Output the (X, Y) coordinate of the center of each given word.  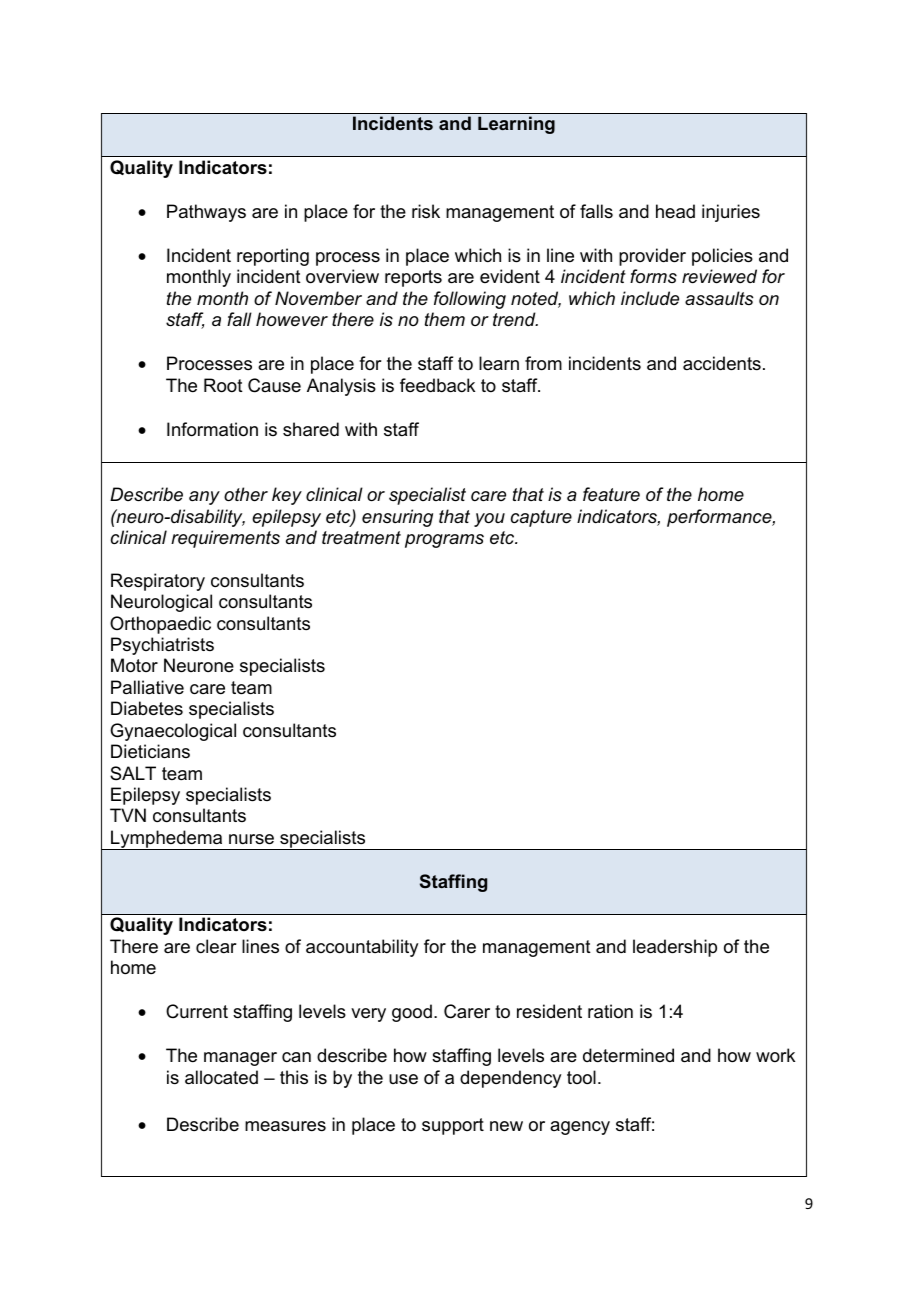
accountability (362, 948)
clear (216, 946)
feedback (437, 385)
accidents (722, 363)
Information (212, 429)
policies (722, 257)
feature (611, 494)
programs (444, 541)
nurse (251, 839)
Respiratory (158, 582)
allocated (221, 1077)
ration (610, 1011)
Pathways (206, 213)
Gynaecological (173, 732)
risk (426, 211)
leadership (675, 948)
